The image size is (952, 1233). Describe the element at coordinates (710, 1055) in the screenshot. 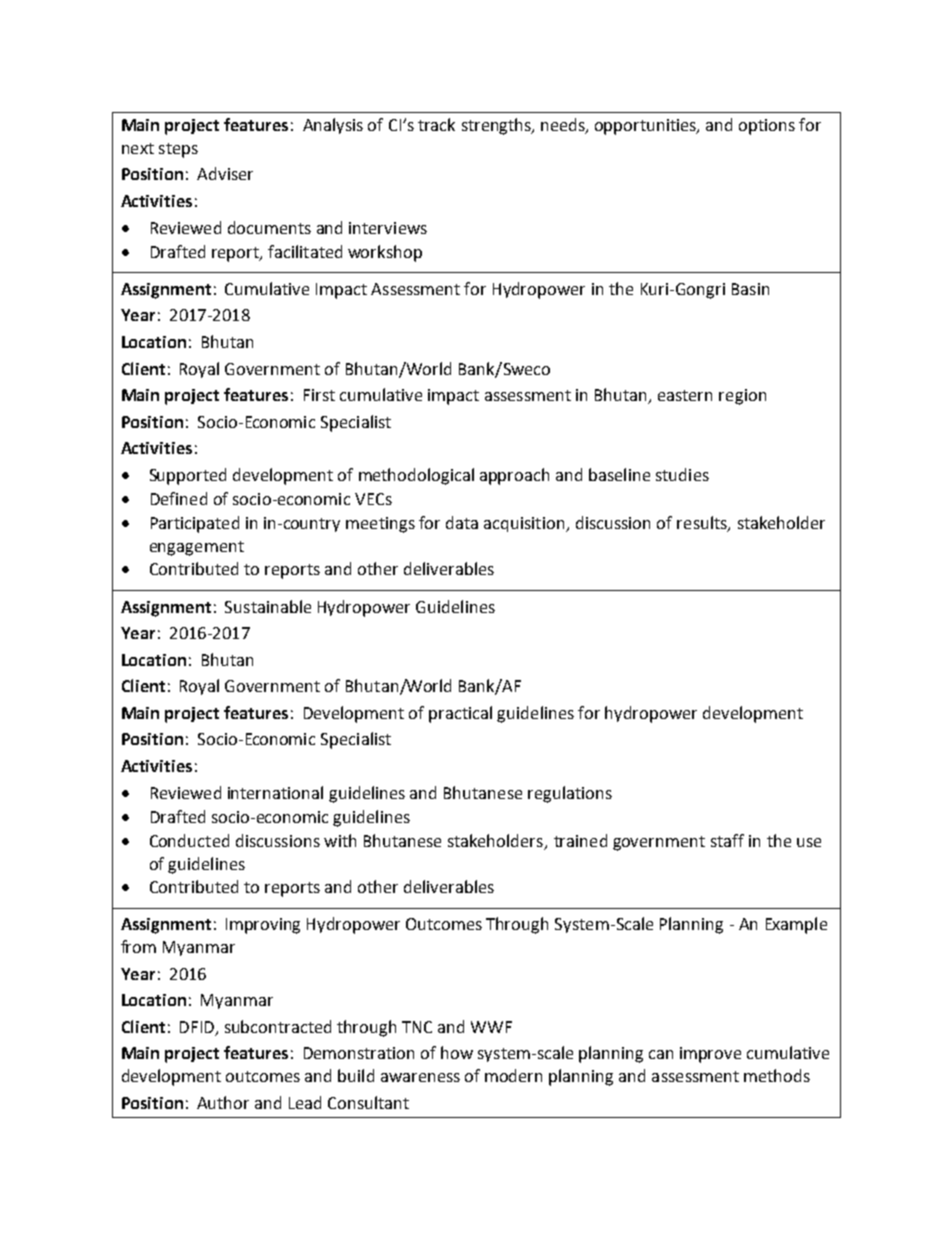

I see `improve` at that location.
